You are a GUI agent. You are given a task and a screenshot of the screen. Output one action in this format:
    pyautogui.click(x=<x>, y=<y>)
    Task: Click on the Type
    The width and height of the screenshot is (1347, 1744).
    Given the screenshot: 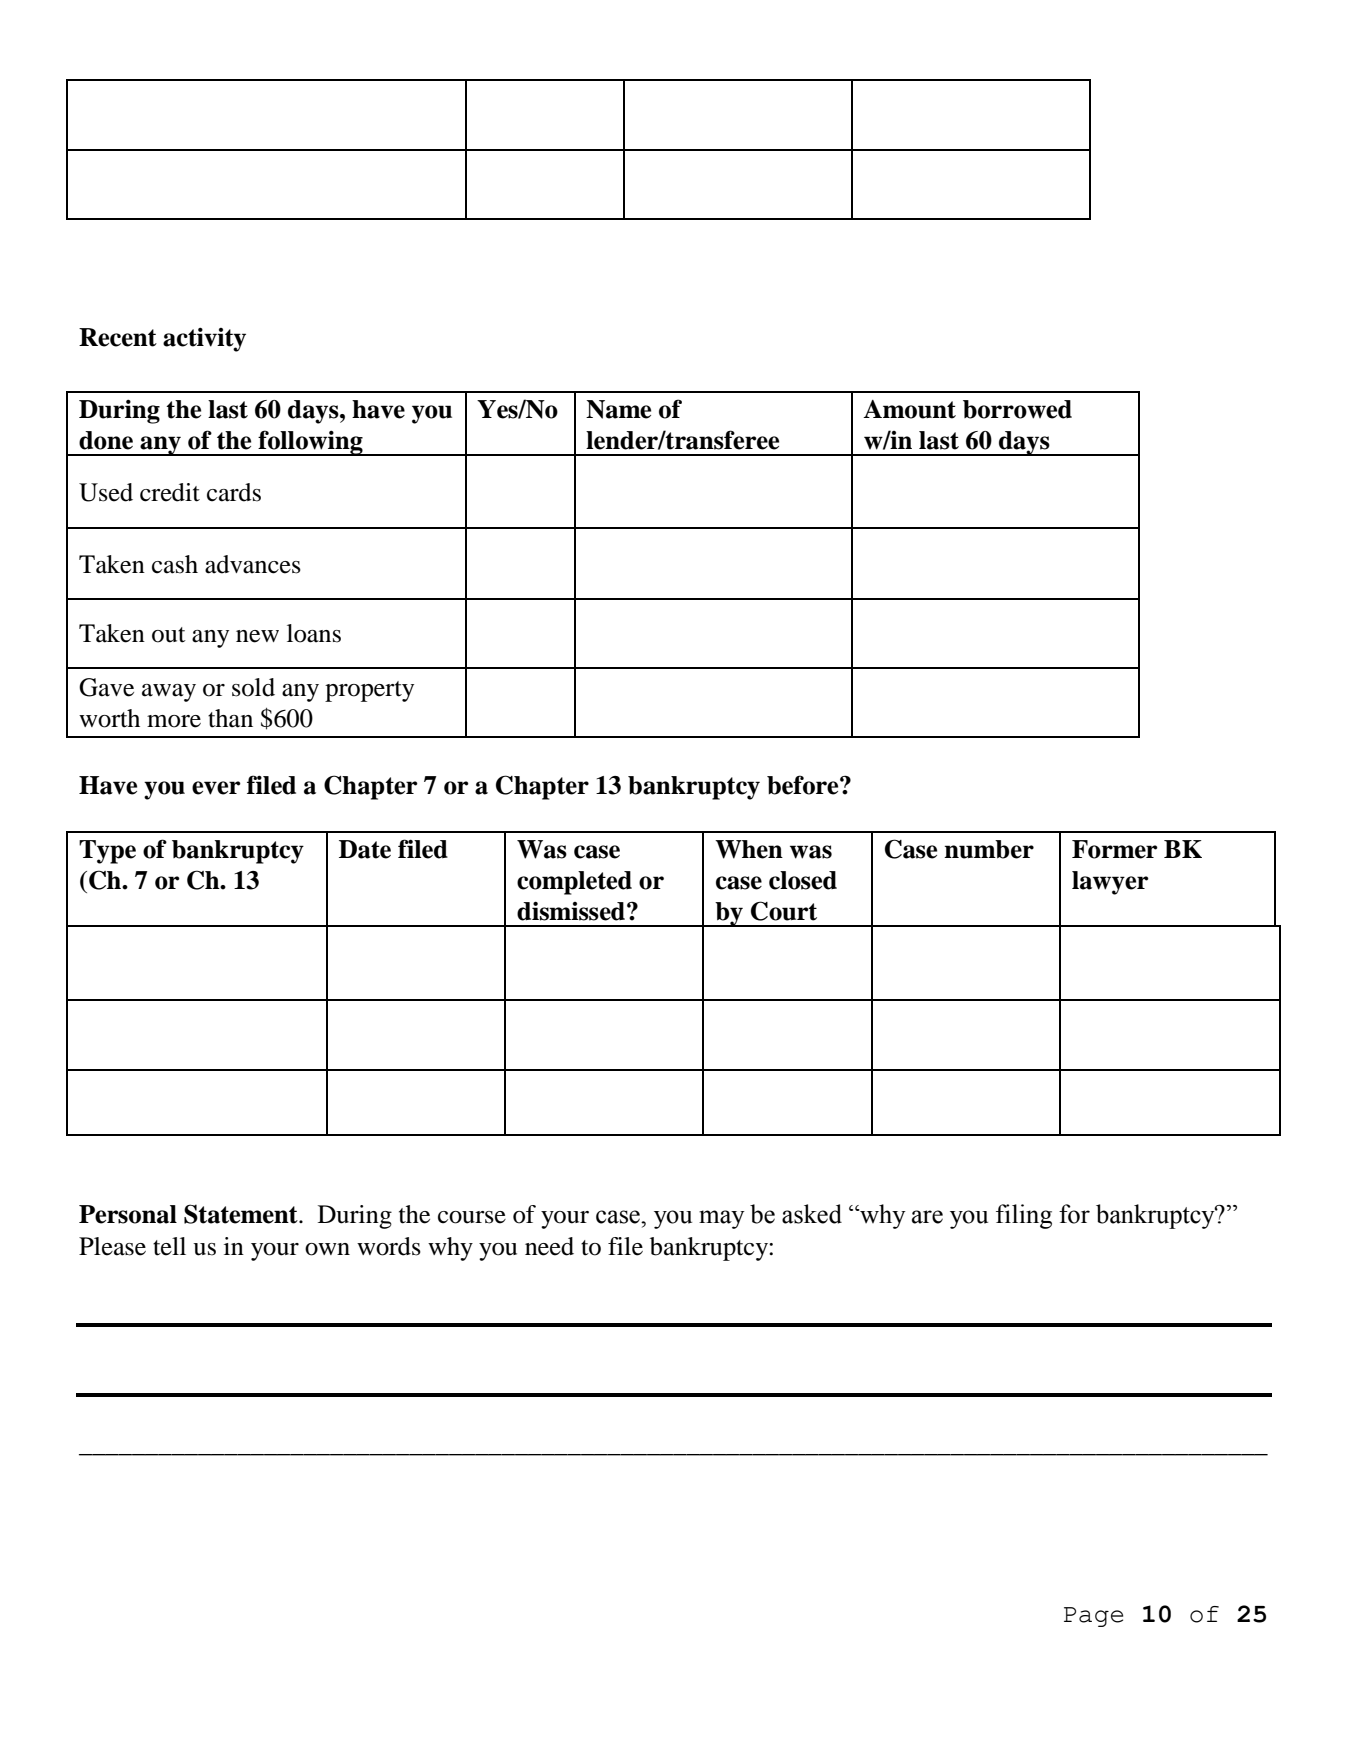 What is the action you would take?
    pyautogui.click(x=107, y=852)
